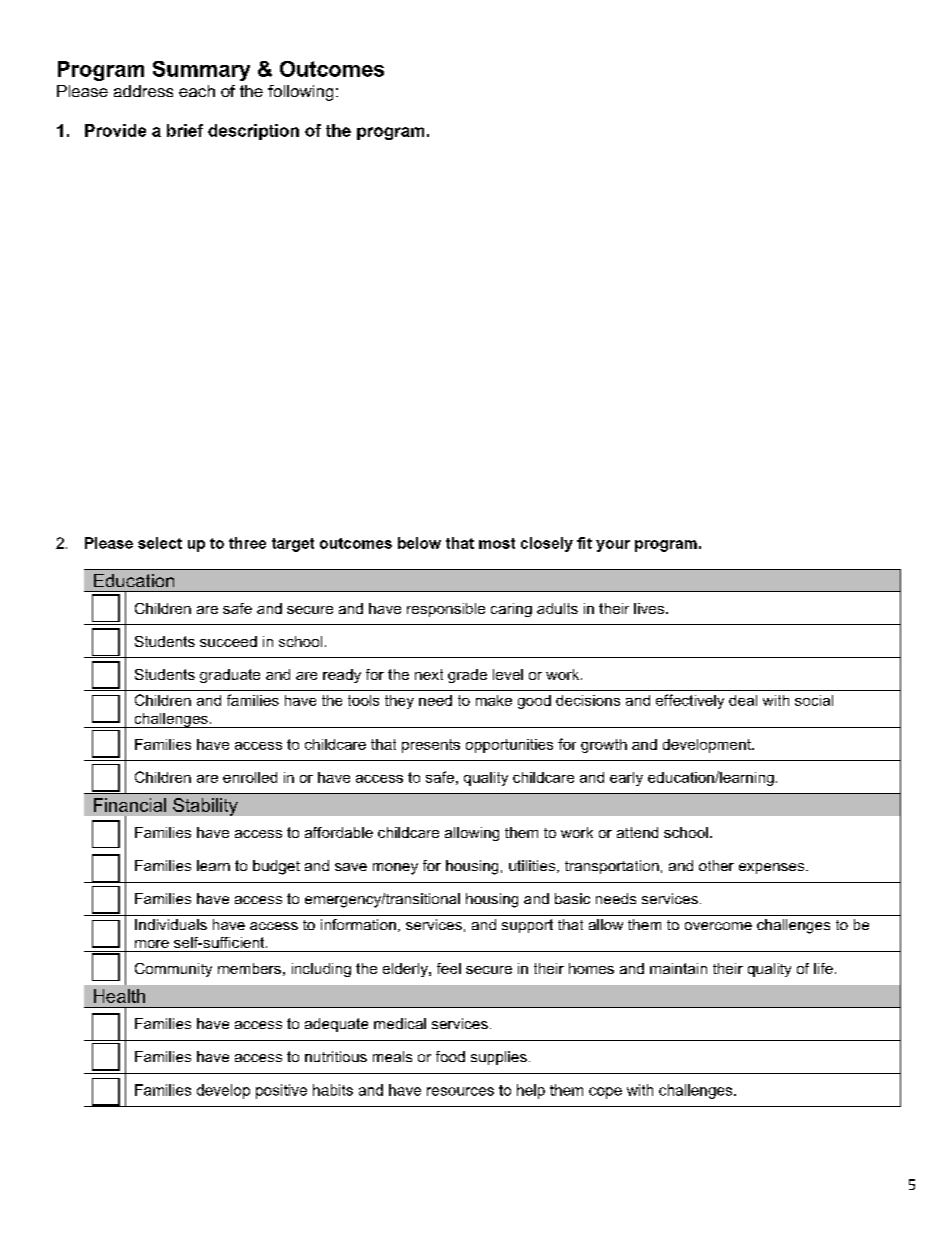 The image size is (952, 1233). I want to click on following, so click(300, 93).
